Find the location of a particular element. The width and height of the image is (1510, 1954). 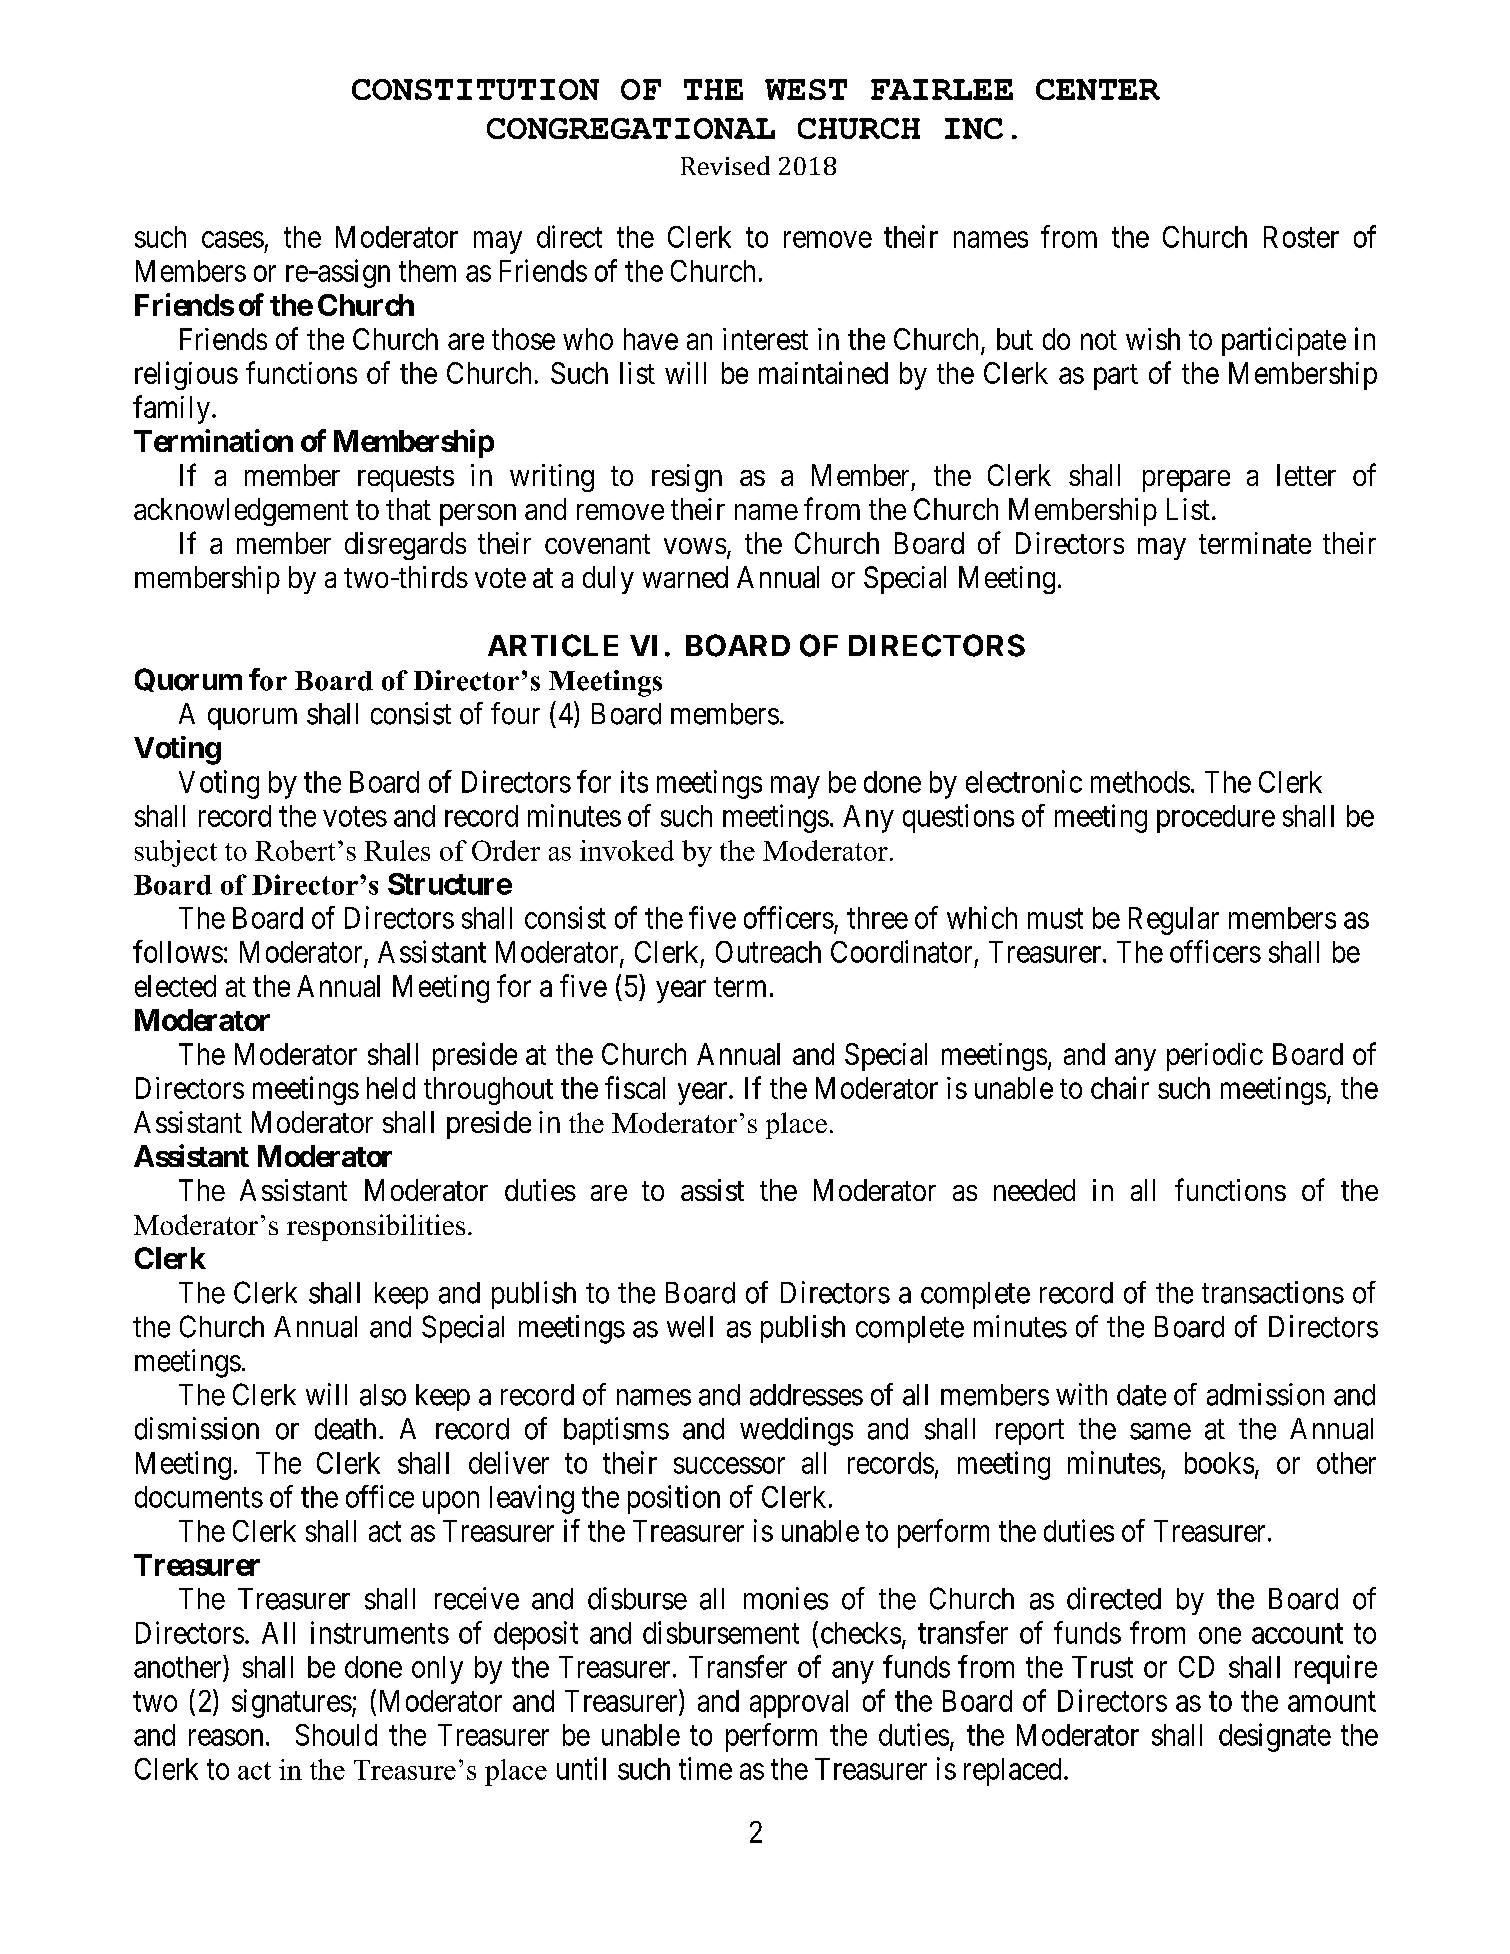

designate is located at coordinates (1275, 1737).
